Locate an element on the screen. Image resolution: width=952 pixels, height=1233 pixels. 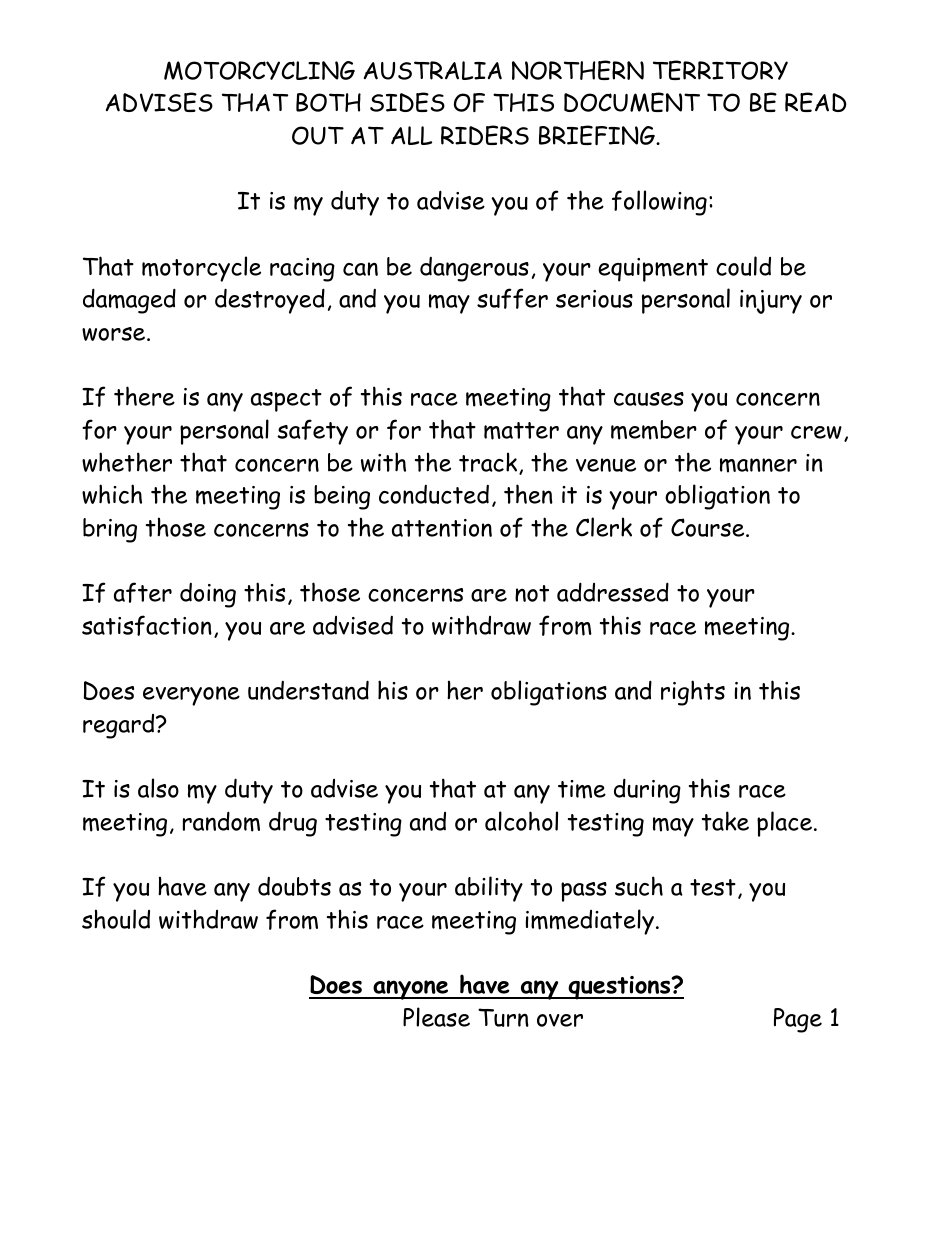
random is located at coordinates (221, 821).
